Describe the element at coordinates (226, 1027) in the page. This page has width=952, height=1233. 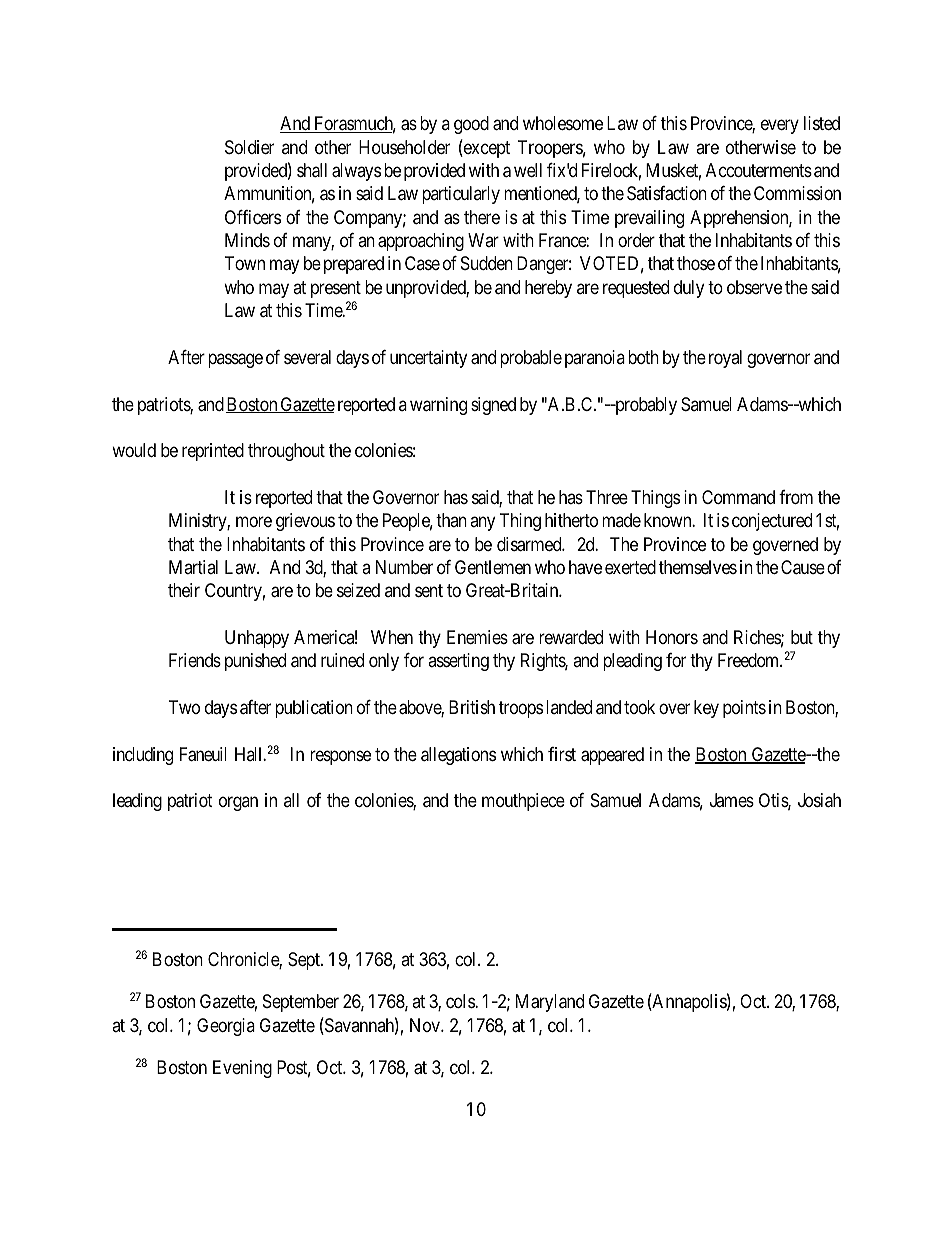
I see `Georgia` at that location.
